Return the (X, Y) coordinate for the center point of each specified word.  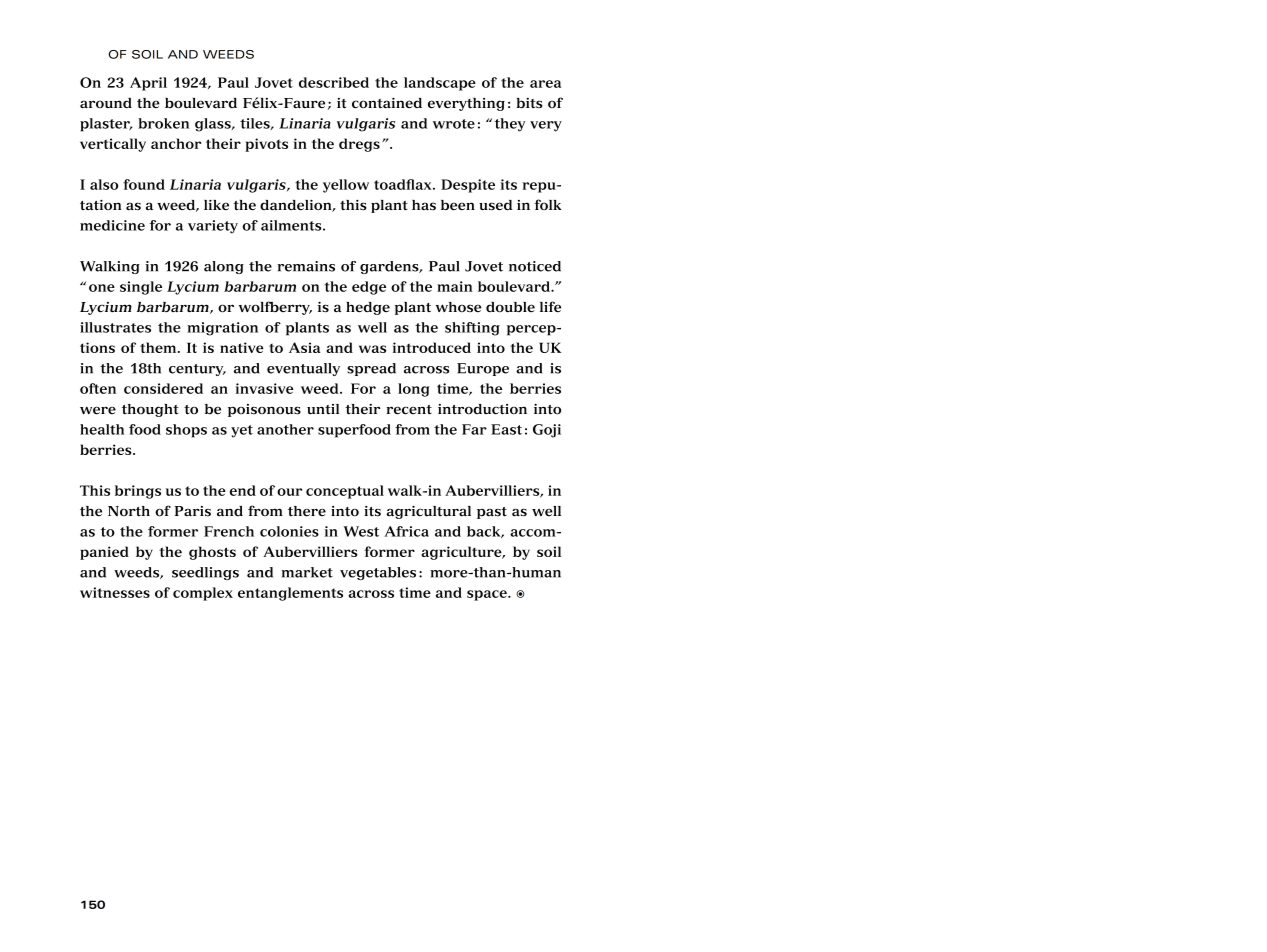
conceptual (345, 492)
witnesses (115, 592)
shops (186, 431)
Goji (547, 431)
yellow (346, 186)
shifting (472, 329)
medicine (112, 225)
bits (529, 103)
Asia (304, 347)
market (307, 572)
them (159, 347)
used (495, 205)
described (334, 82)
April (148, 84)
